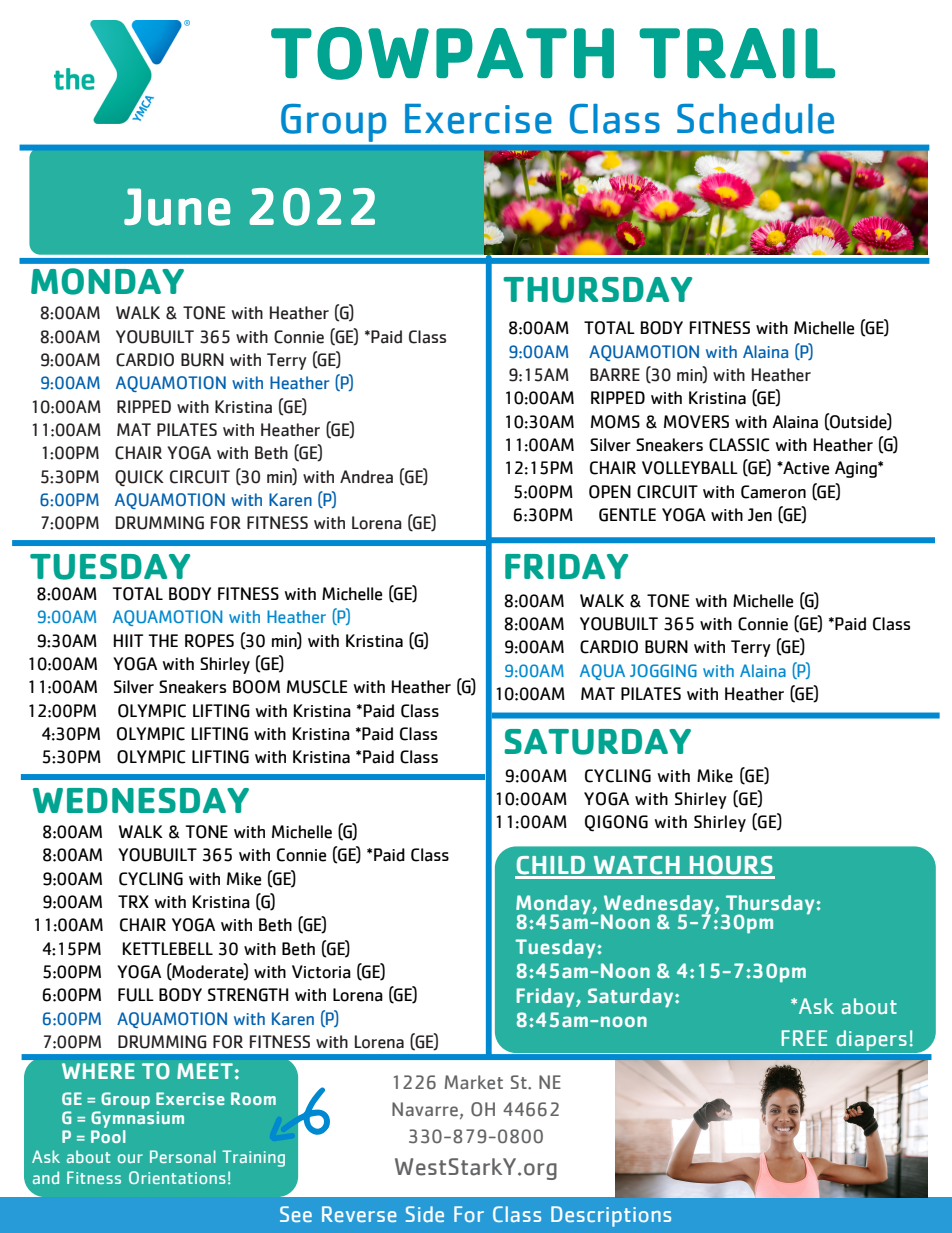 This screenshot has width=952, height=1233. I want to click on Jen, so click(760, 515).
